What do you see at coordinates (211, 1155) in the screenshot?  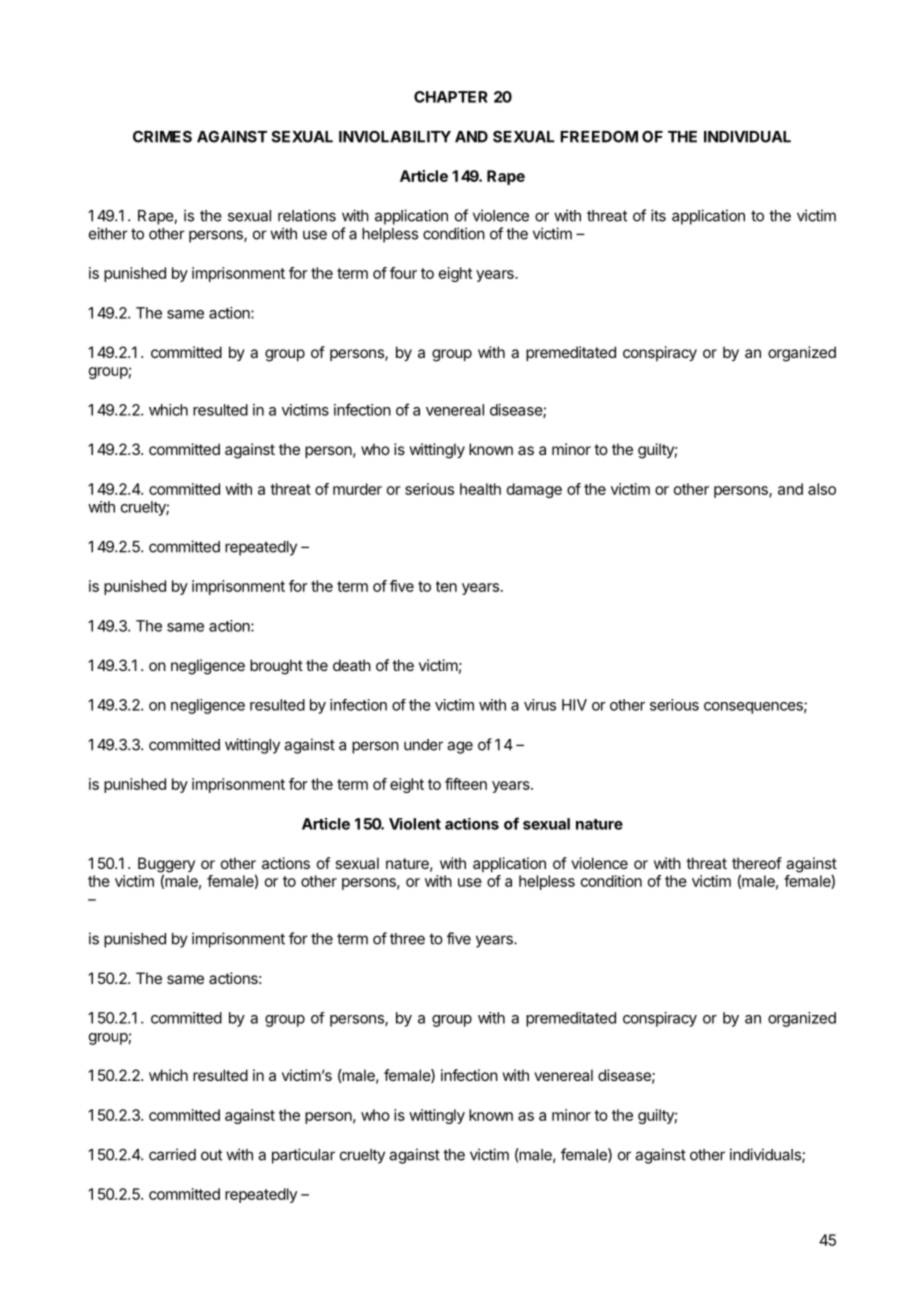 I see `out` at bounding box center [211, 1155].
